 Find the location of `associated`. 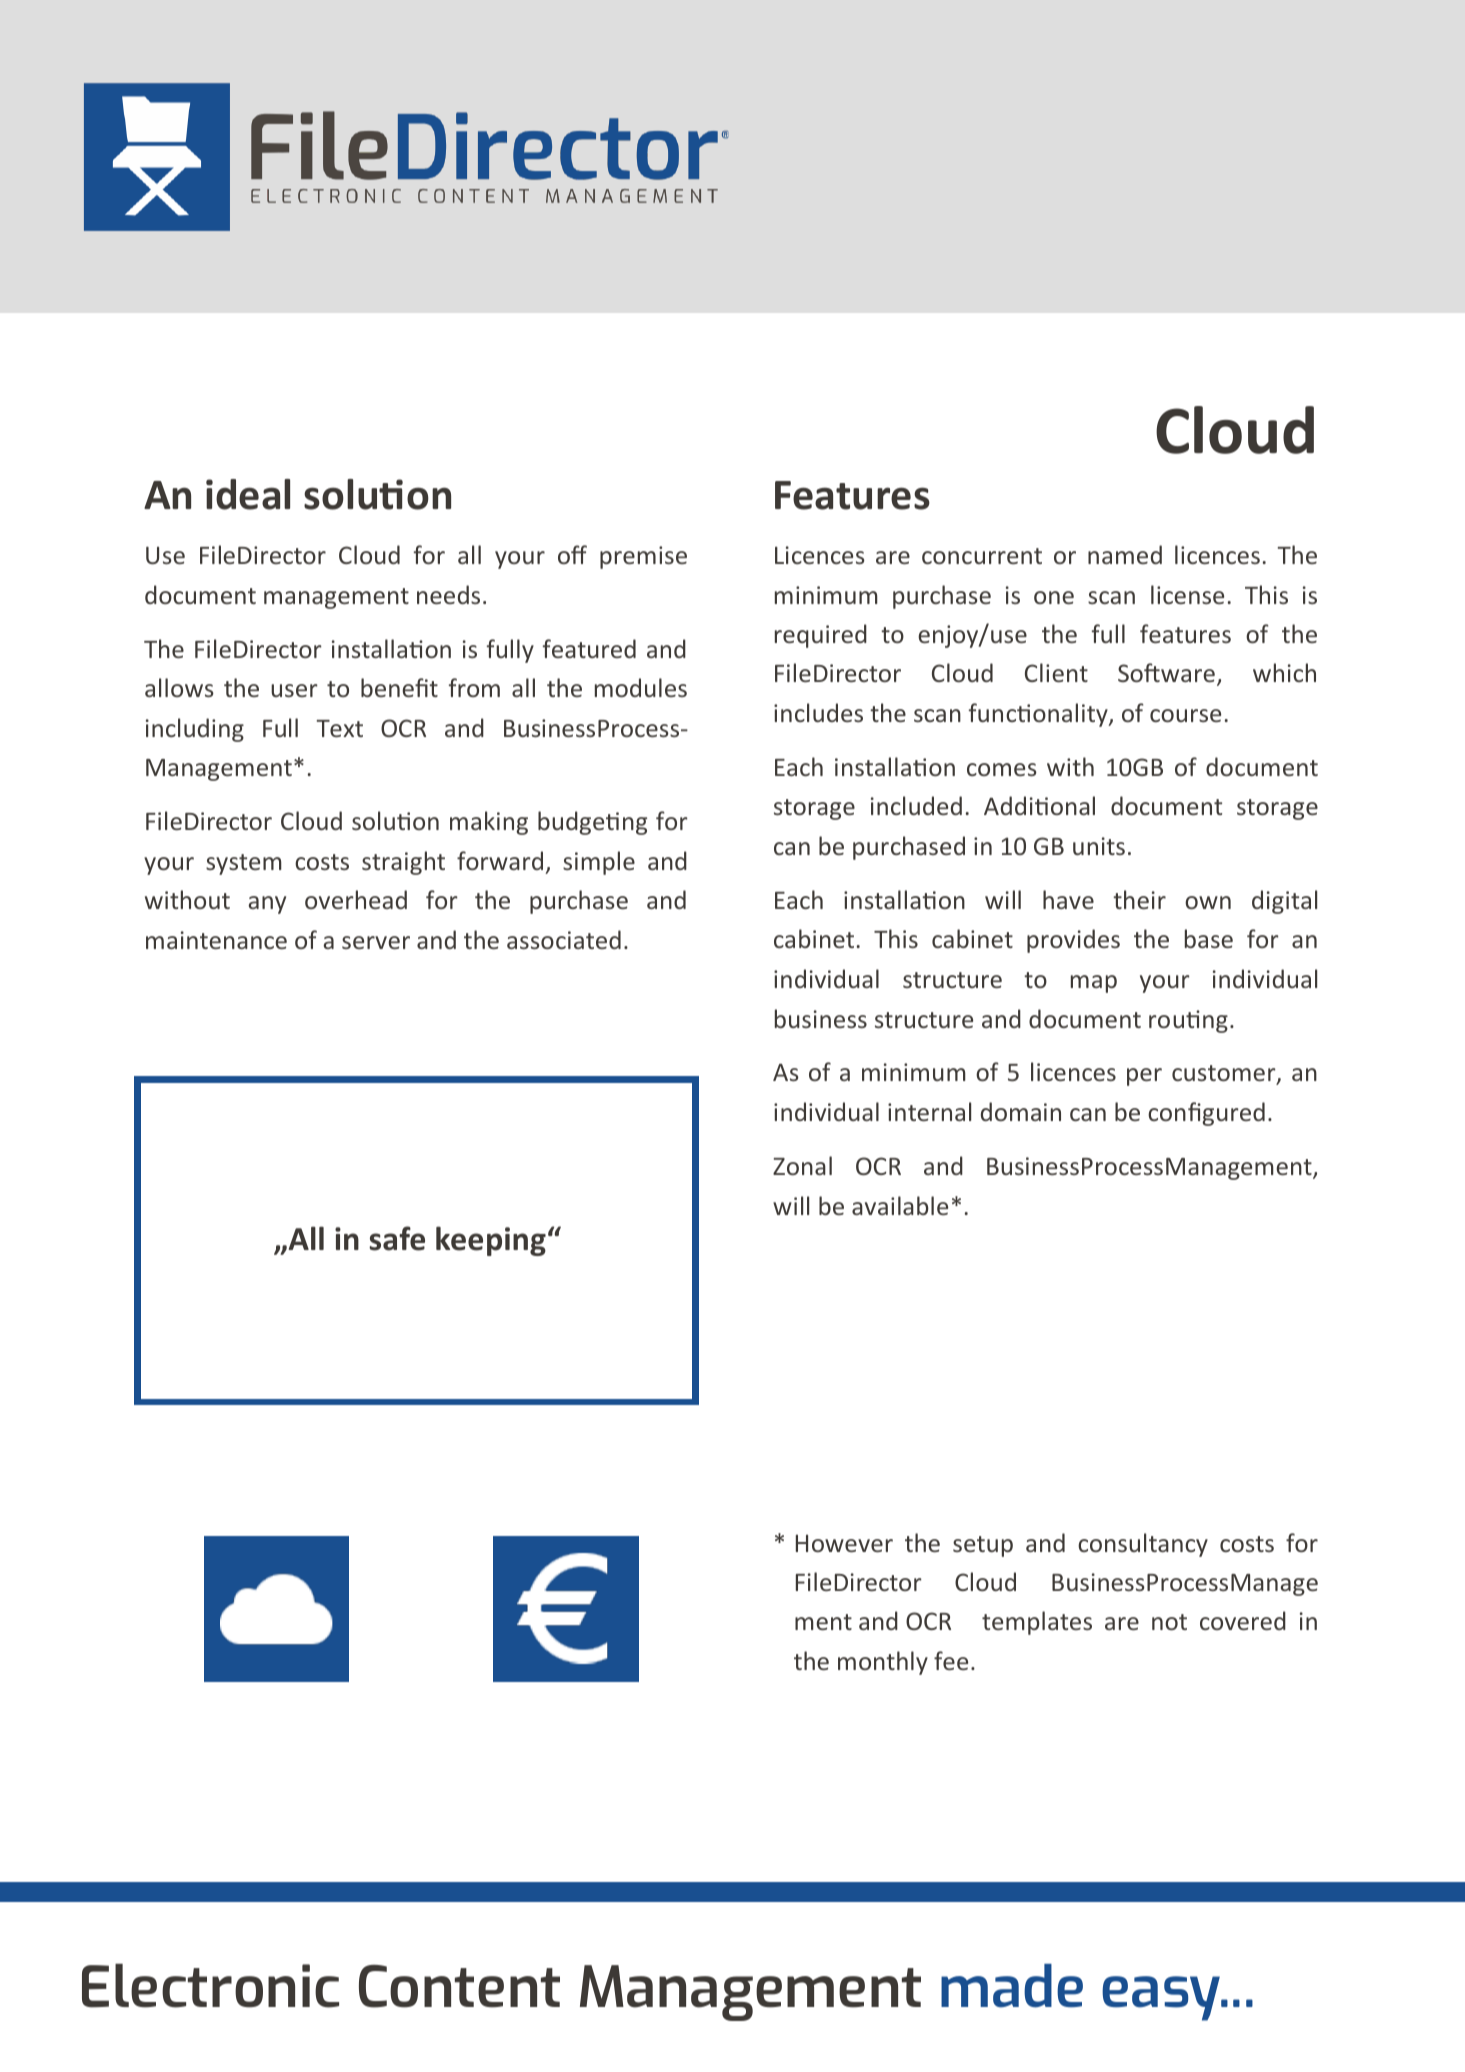

associated is located at coordinates (564, 939).
